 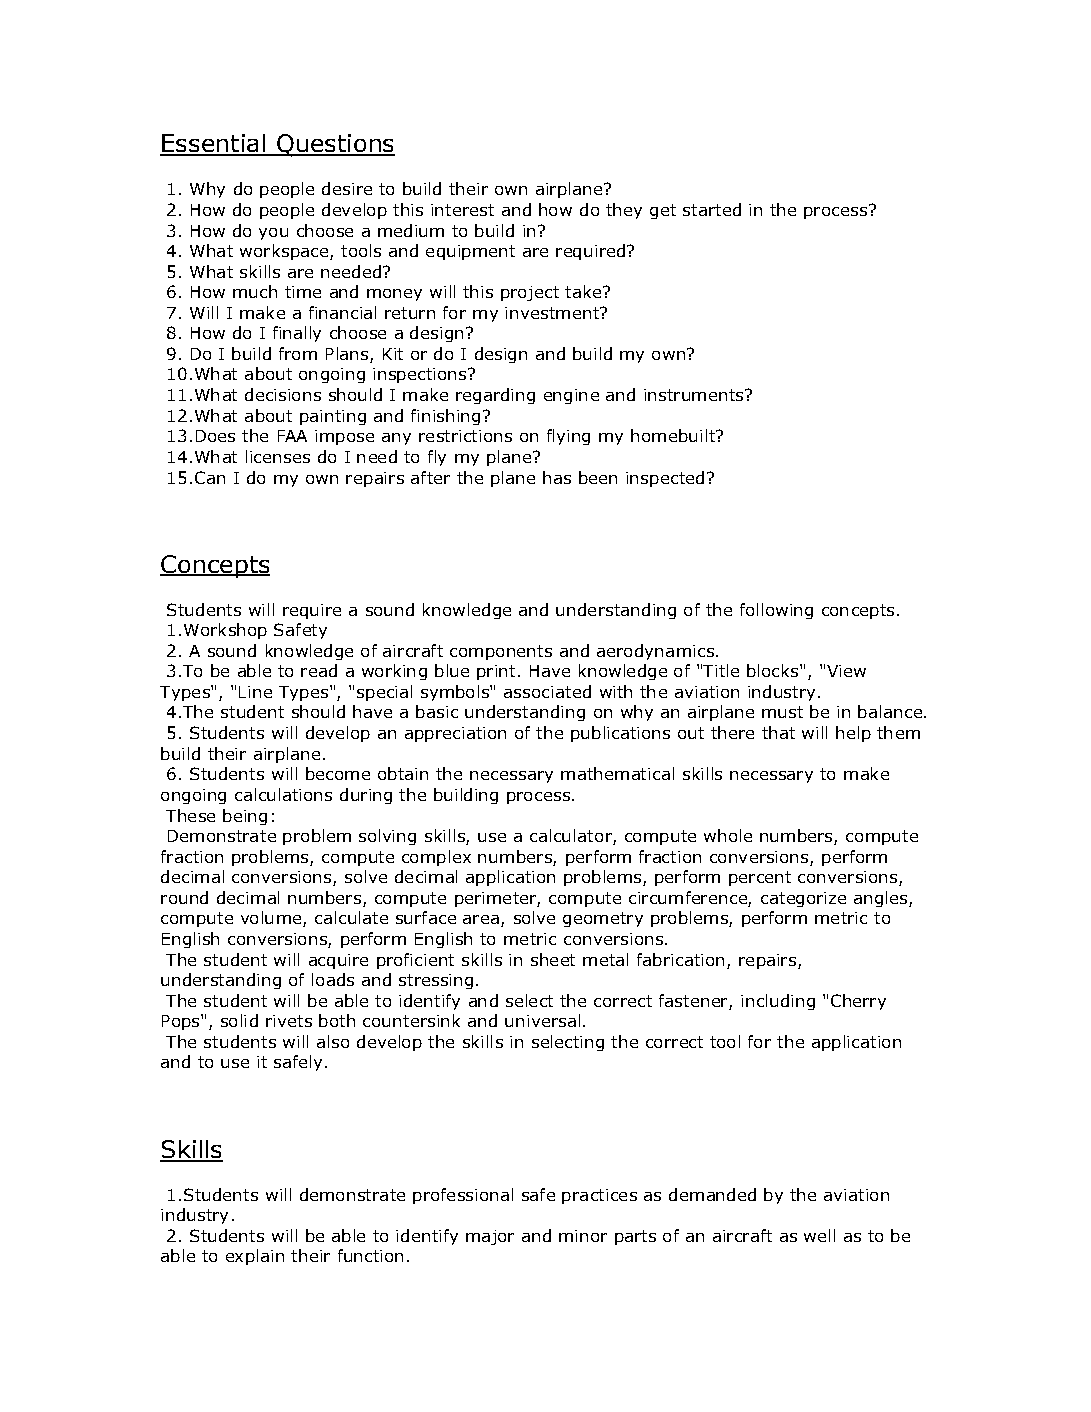 What do you see at coordinates (271, 917) in the image?
I see `volume` at bounding box center [271, 917].
